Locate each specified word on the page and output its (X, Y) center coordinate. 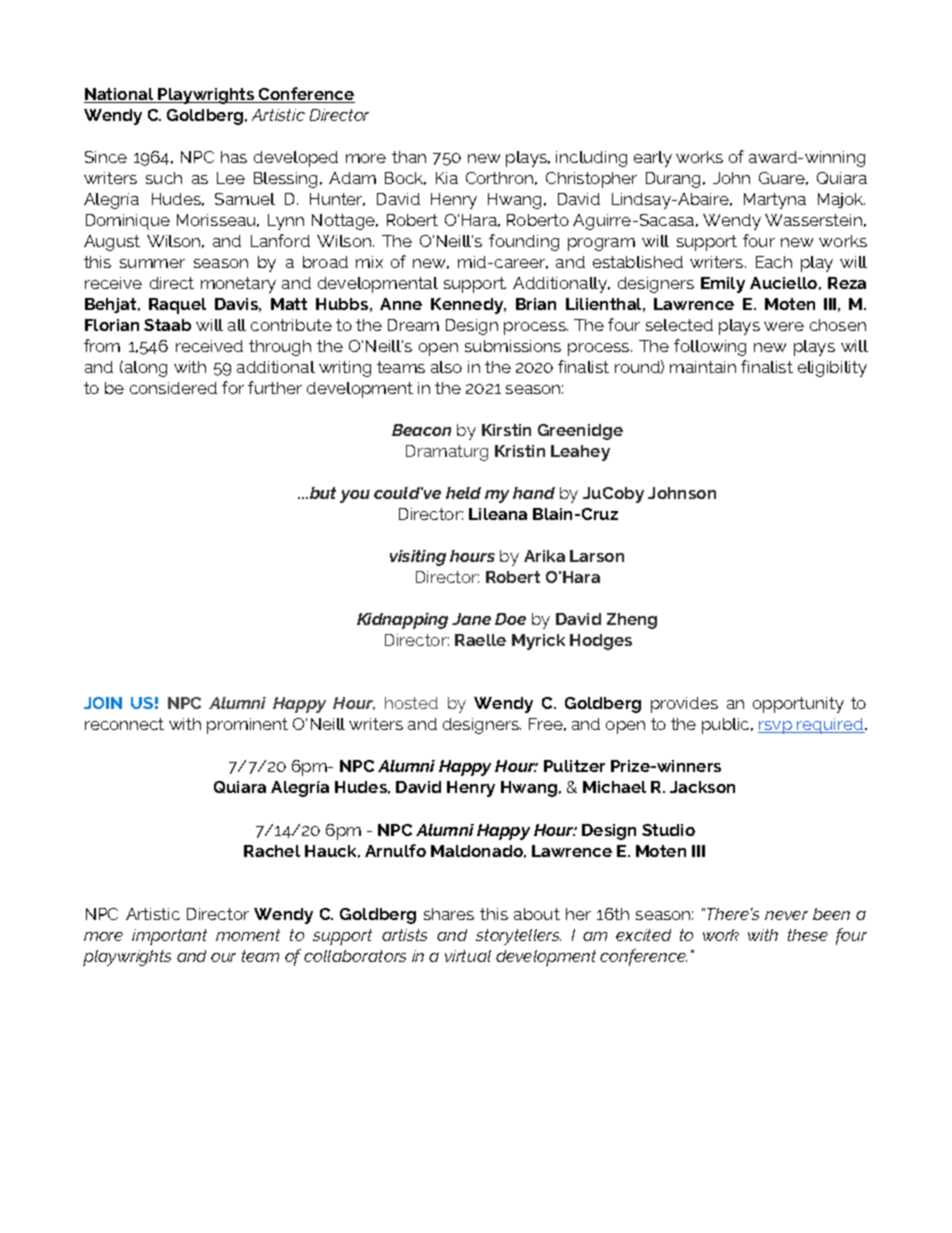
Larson (597, 556)
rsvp (776, 727)
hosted (411, 703)
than (409, 157)
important (169, 937)
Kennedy (468, 306)
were (784, 326)
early (653, 159)
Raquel (177, 306)
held (463, 493)
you (355, 496)
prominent (247, 726)
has (234, 157)
